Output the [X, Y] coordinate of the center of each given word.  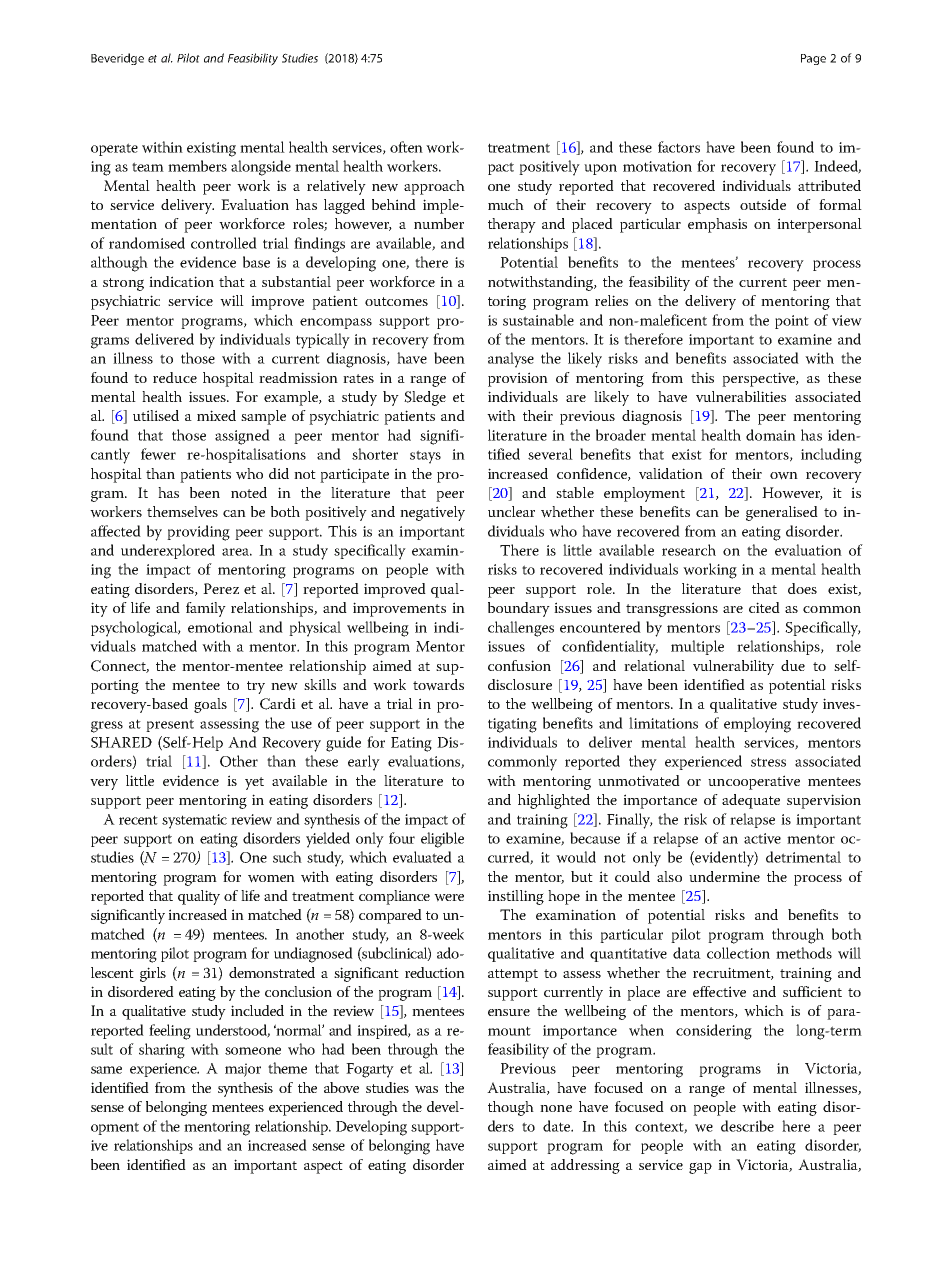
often [406, 147]
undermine [724, 876]
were [449, 898]
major [243, 1070]
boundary [519, 609]
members [197, 166]
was [426, 1090]
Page [813, 59]
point [792, 322]
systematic [194, 821]
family [206, 609]
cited [764, 607]
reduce [175, 377]
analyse [511, 360]
